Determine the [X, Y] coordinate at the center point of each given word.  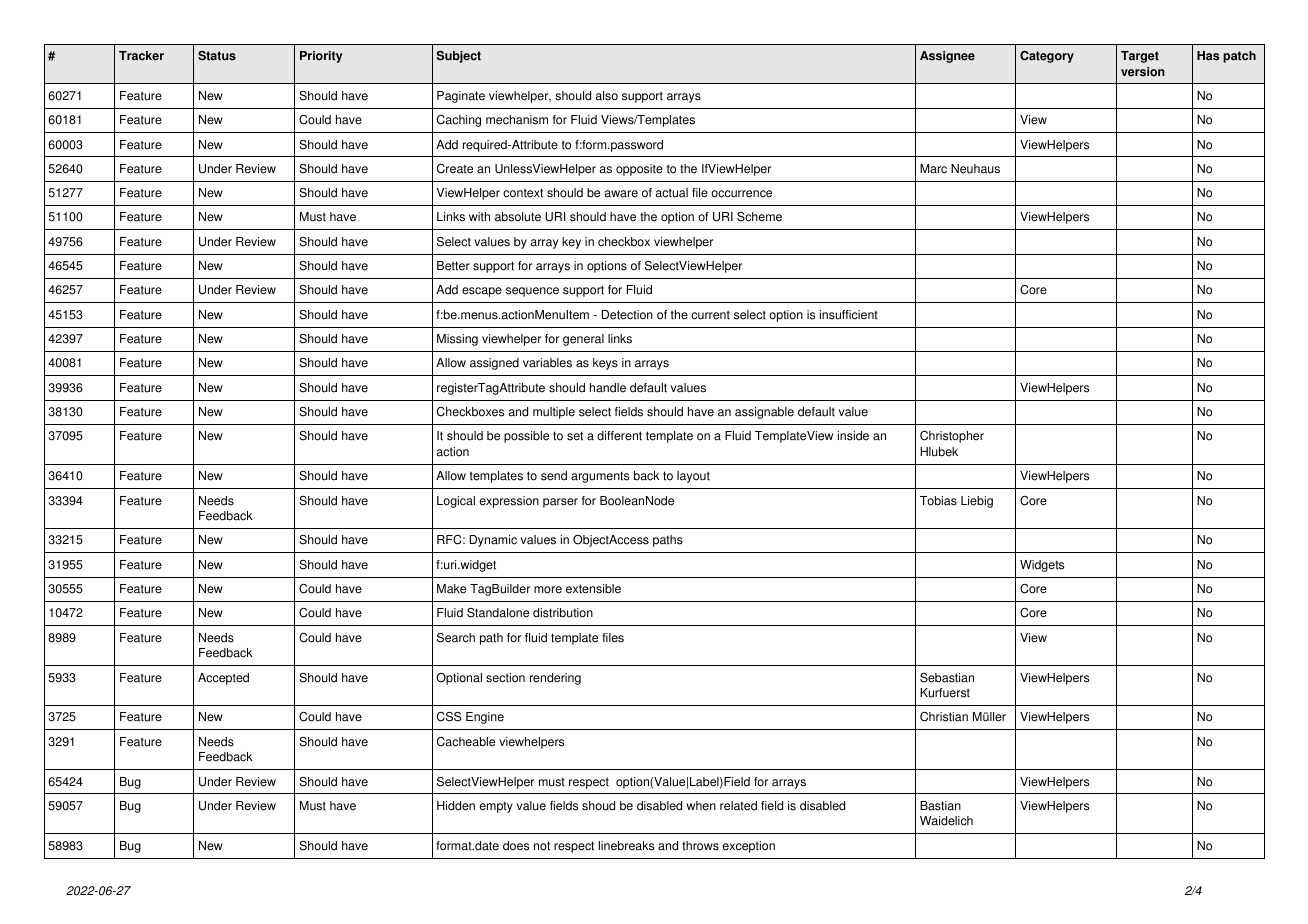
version [1143, 72]
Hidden [456, 806]
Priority [321, 57]
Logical [456, 502]
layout [693, 477]
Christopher [952, 437]
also [607, 96]
